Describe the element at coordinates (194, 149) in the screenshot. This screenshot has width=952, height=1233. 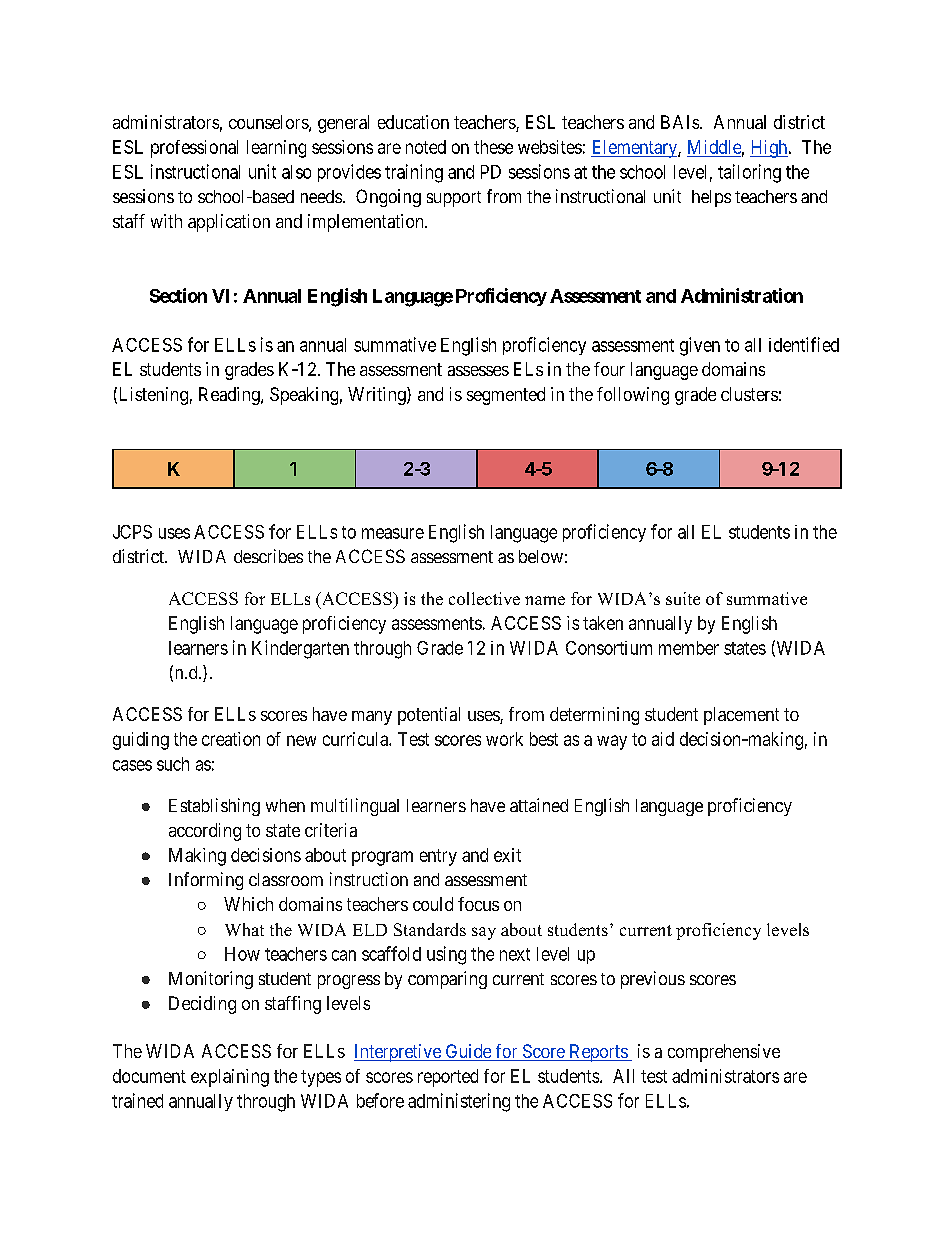
I see `professional` at that location.
